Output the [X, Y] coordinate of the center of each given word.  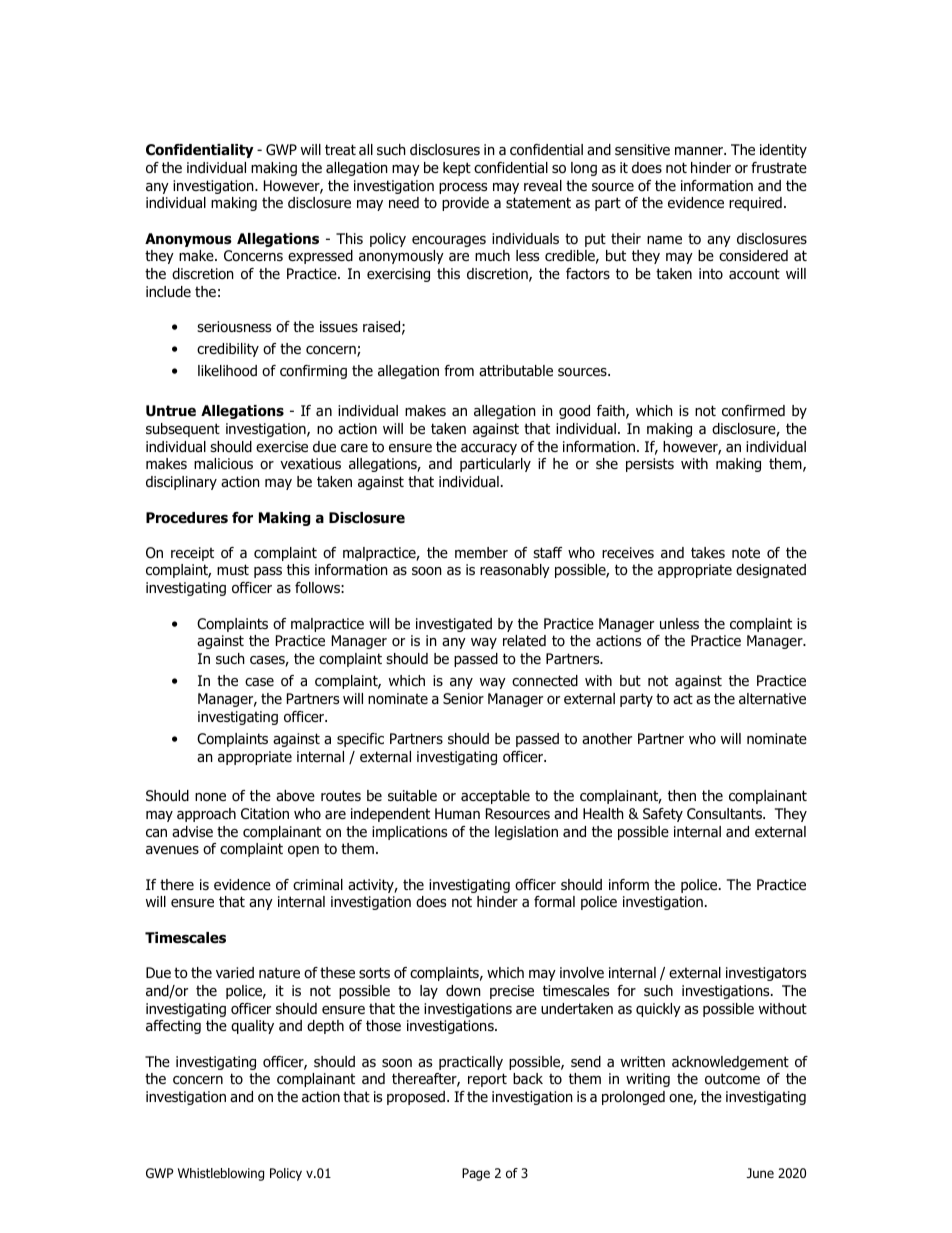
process [463, 188]
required [755, 204]
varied [235, 972]
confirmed [753, 410]
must [233, 569]
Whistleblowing [221, 1174]
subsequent [183, 430]
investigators [766, 974]
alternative [772, 699]
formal [554, 902]
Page [476, 1174]
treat [340, 149]
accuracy [489, 449]
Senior [463, 699]
